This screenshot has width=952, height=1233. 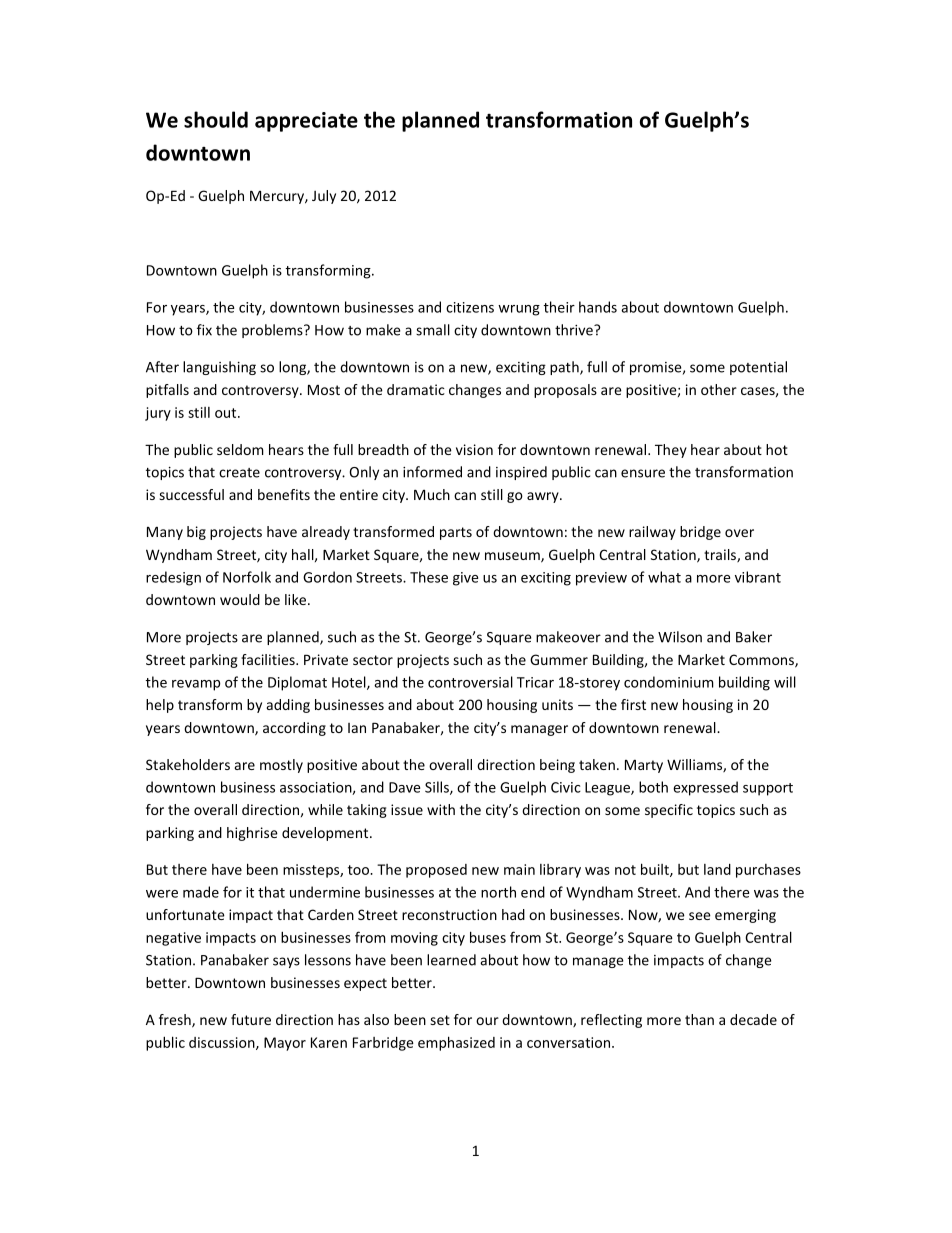 I want to click on future, so click(x=251, y=1019).
